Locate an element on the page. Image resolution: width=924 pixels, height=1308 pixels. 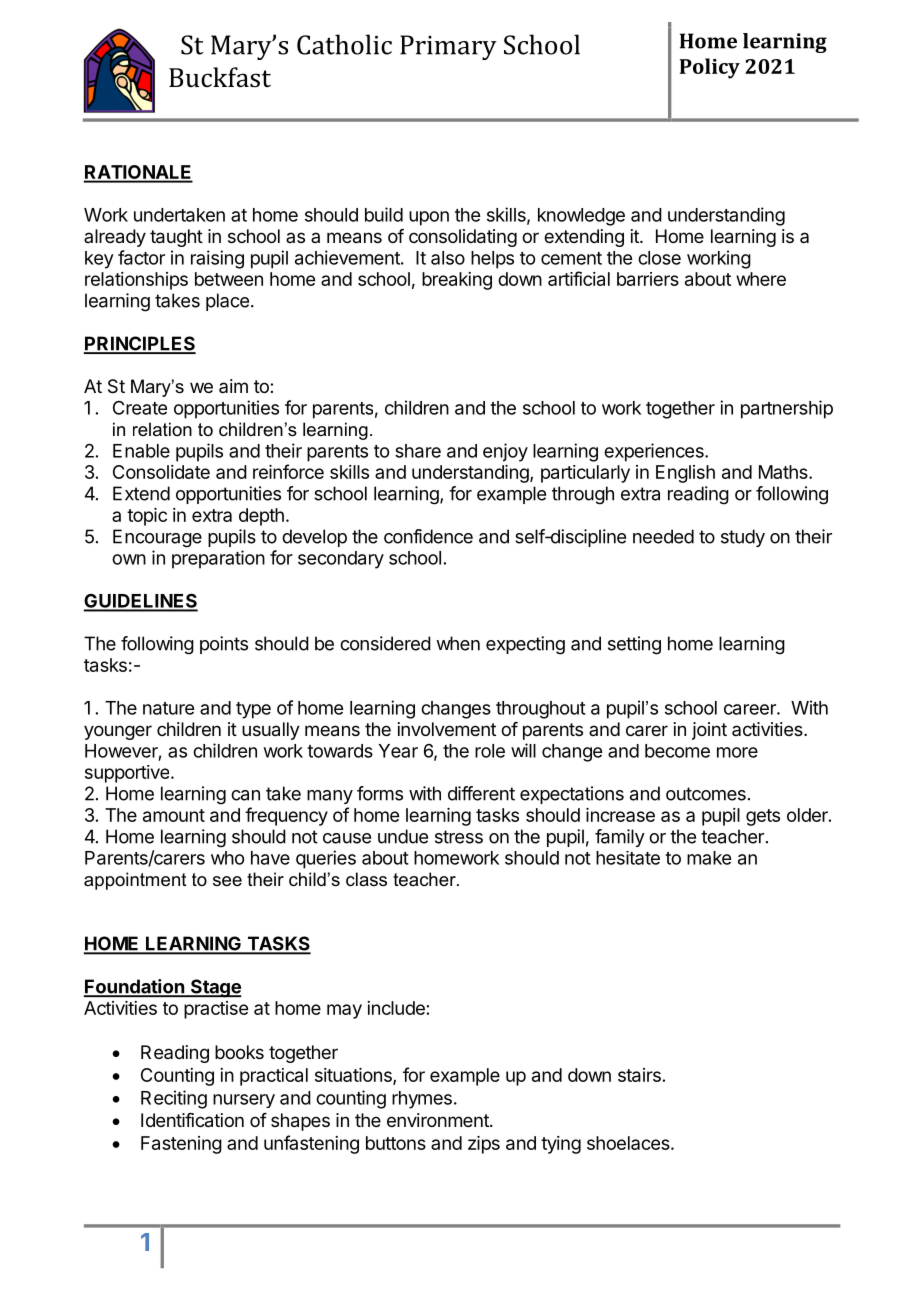
upon is located at coordinates (429, 218).
